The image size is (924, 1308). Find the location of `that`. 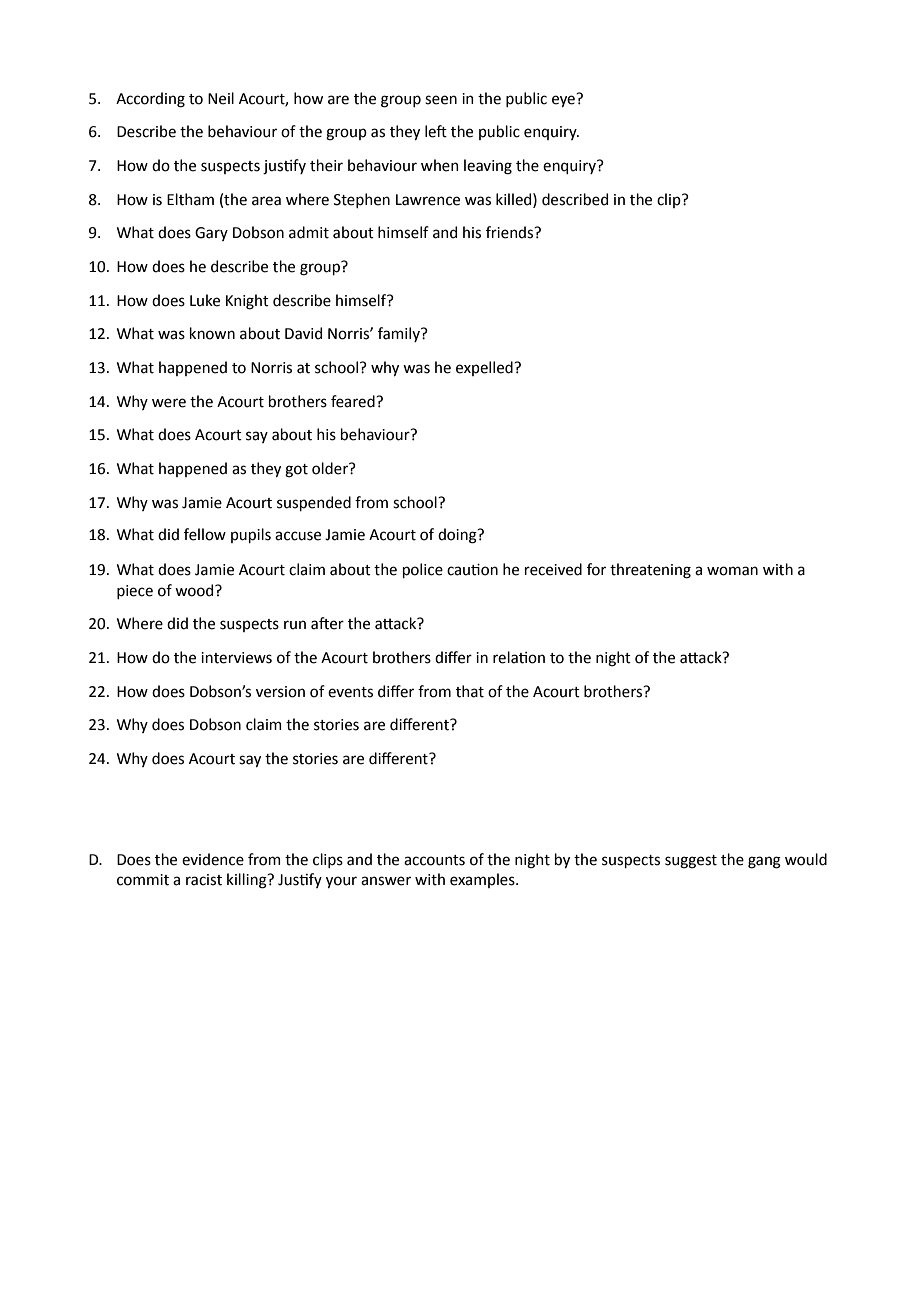

that is located at coordinates (470, 691).
